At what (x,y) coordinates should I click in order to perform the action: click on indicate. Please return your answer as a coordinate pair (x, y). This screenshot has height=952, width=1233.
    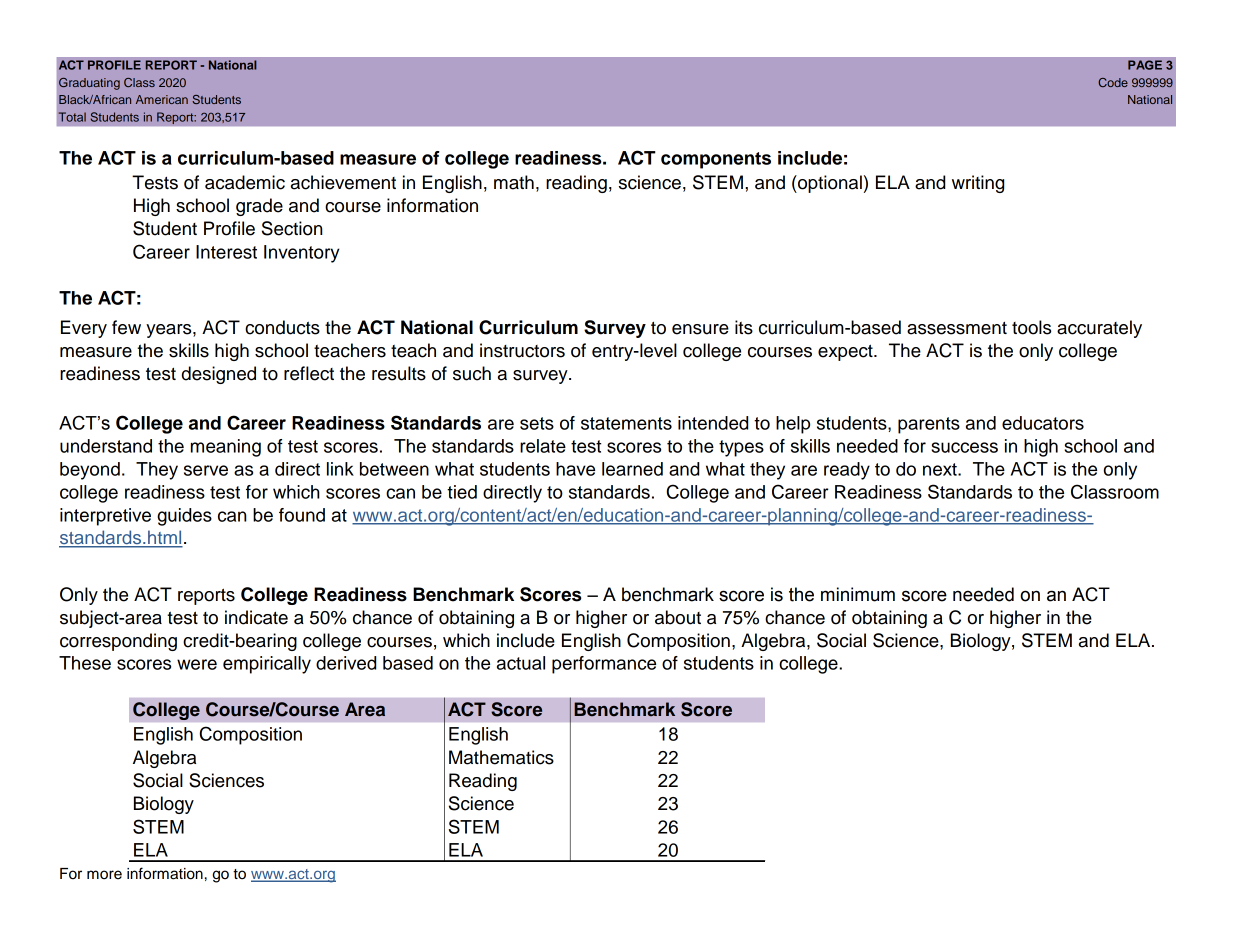
    Looking at the image, I should click on (256, 617).
